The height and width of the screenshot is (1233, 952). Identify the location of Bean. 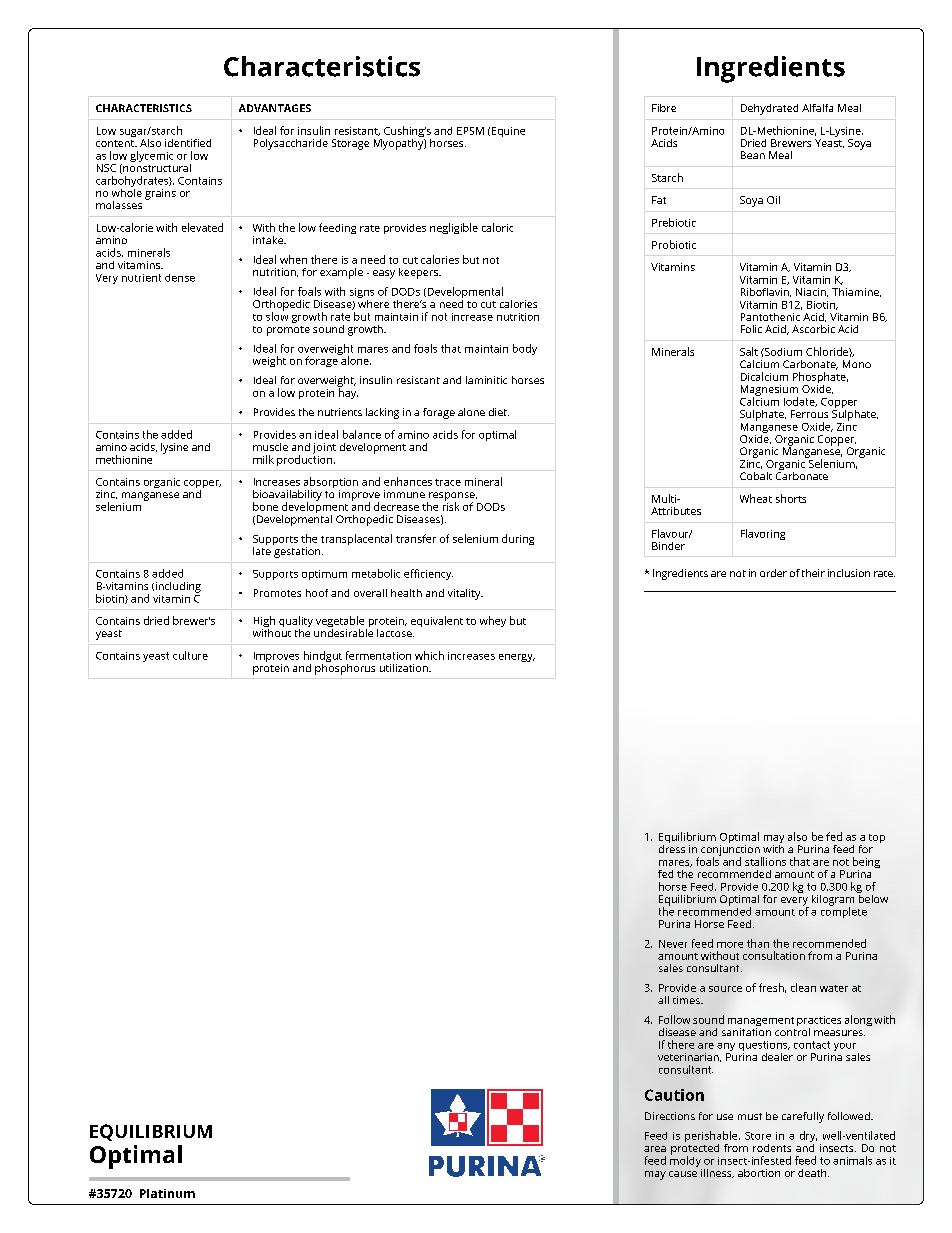
(753, 155).
